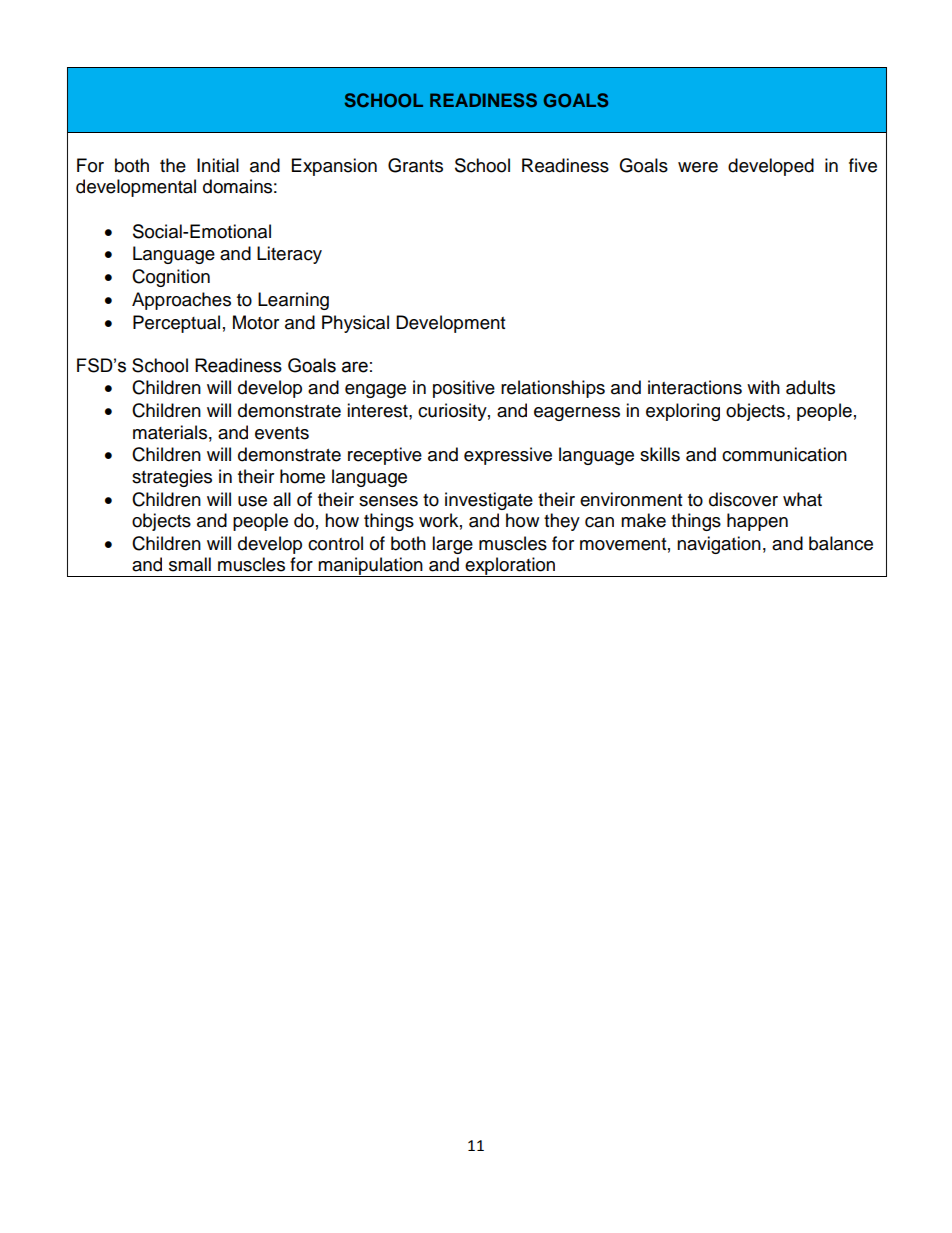 The height and width of the screenshot is (1233, 952). What do you see at coordinates (784, 454) in the screenshot?
I see `communication` at bounding box center [784, 454].
